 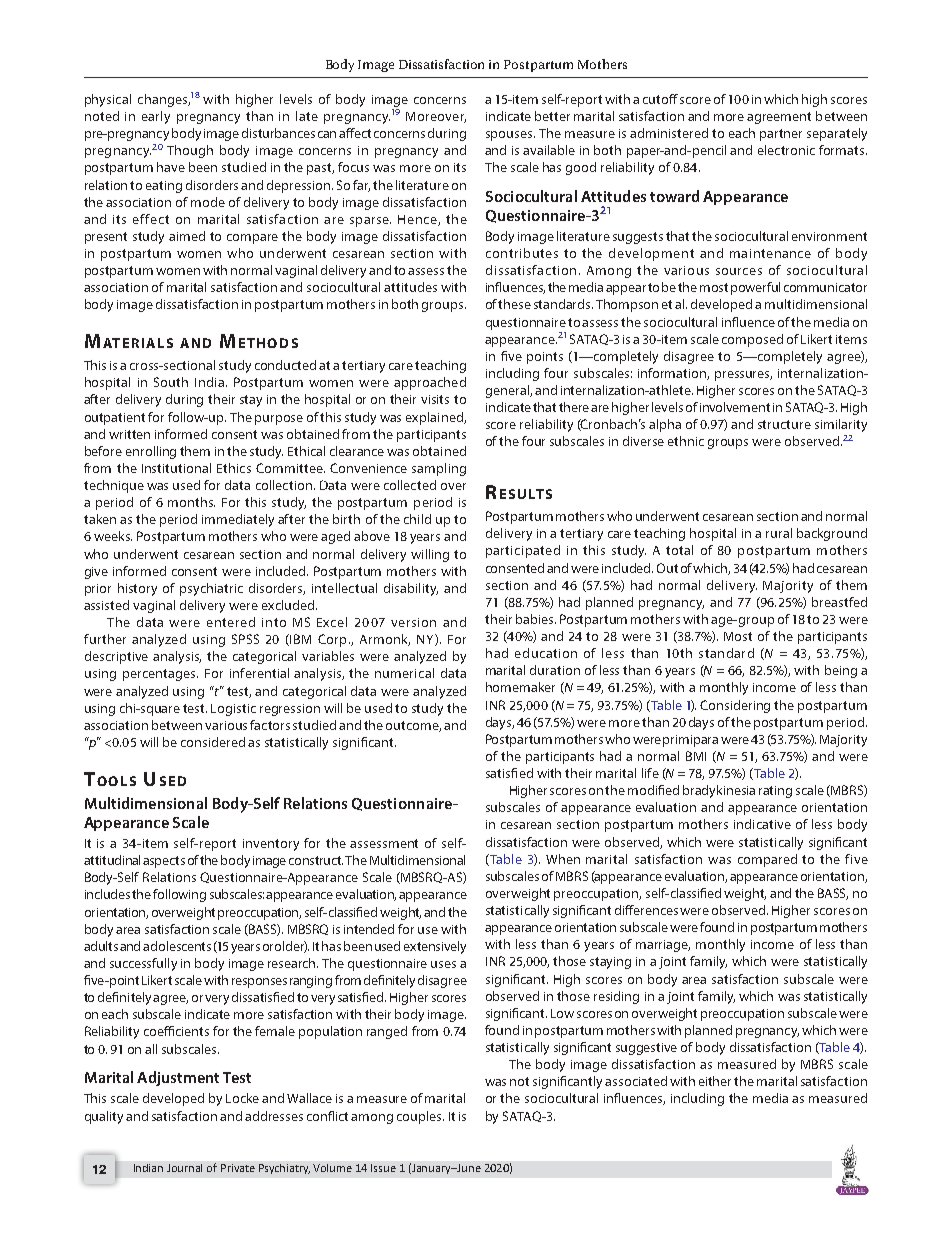 I want to click on Though, so click(x=190, y=151).
